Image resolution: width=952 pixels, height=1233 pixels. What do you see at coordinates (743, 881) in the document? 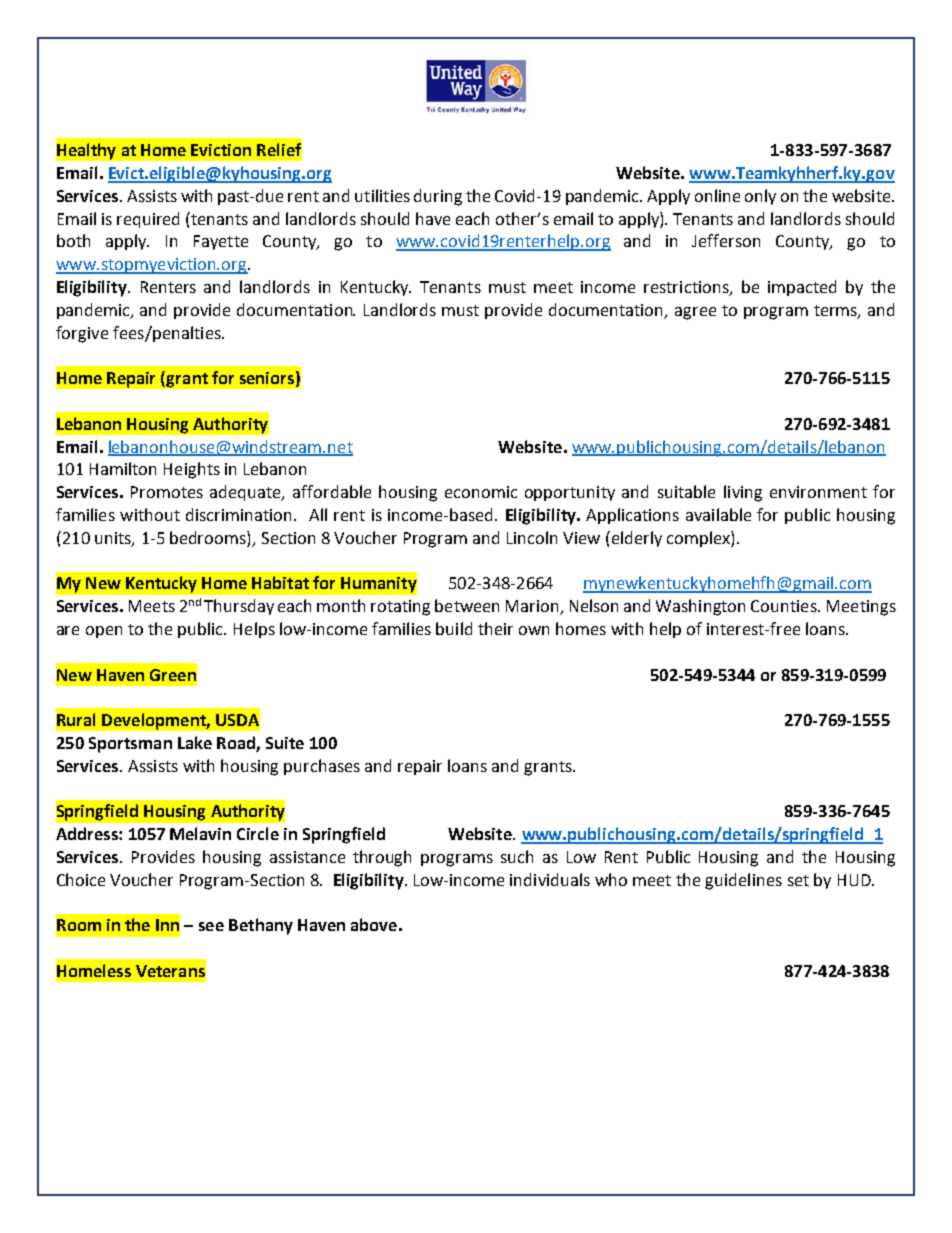
I see `guidelines` at bounding box center [743, 881].
